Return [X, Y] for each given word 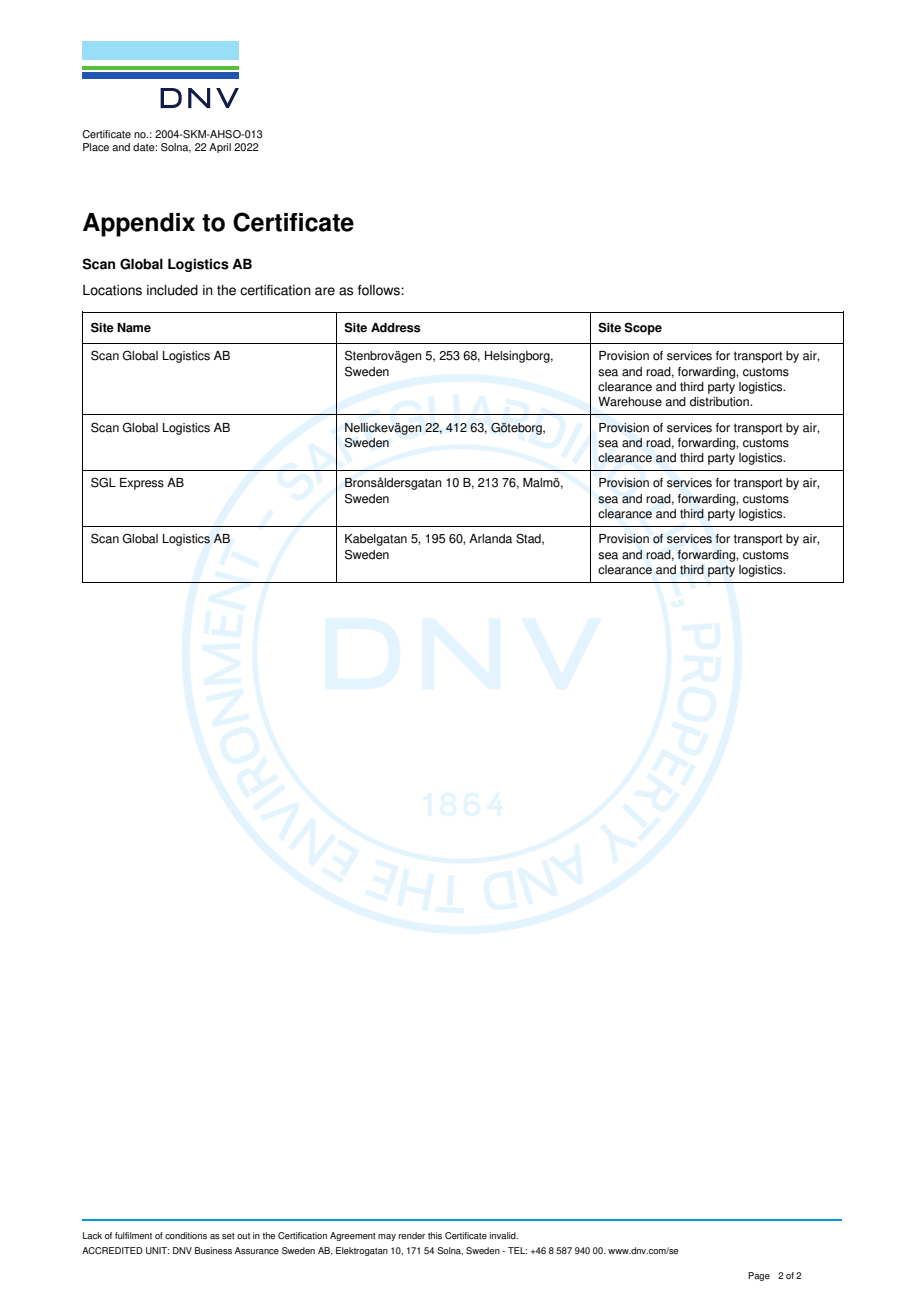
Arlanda [490, 539]
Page [759, 1276]
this [435, 1235]
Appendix [139, 225]
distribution [720, 402]
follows [380, 290]
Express [142, 484]
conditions [186, 1235]
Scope [643, 328]
